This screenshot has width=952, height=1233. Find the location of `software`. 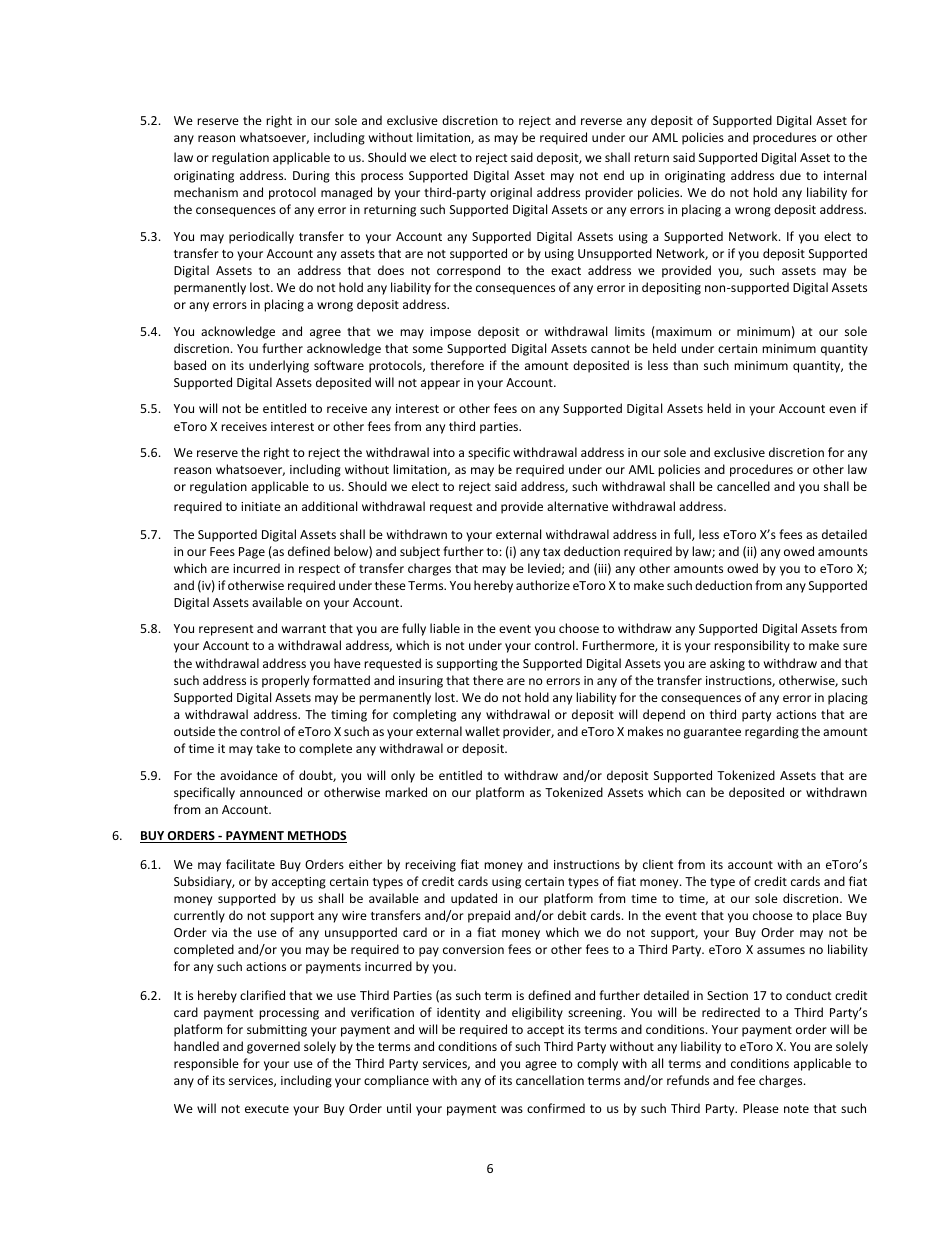

software is located at coordinates (339, 365).
